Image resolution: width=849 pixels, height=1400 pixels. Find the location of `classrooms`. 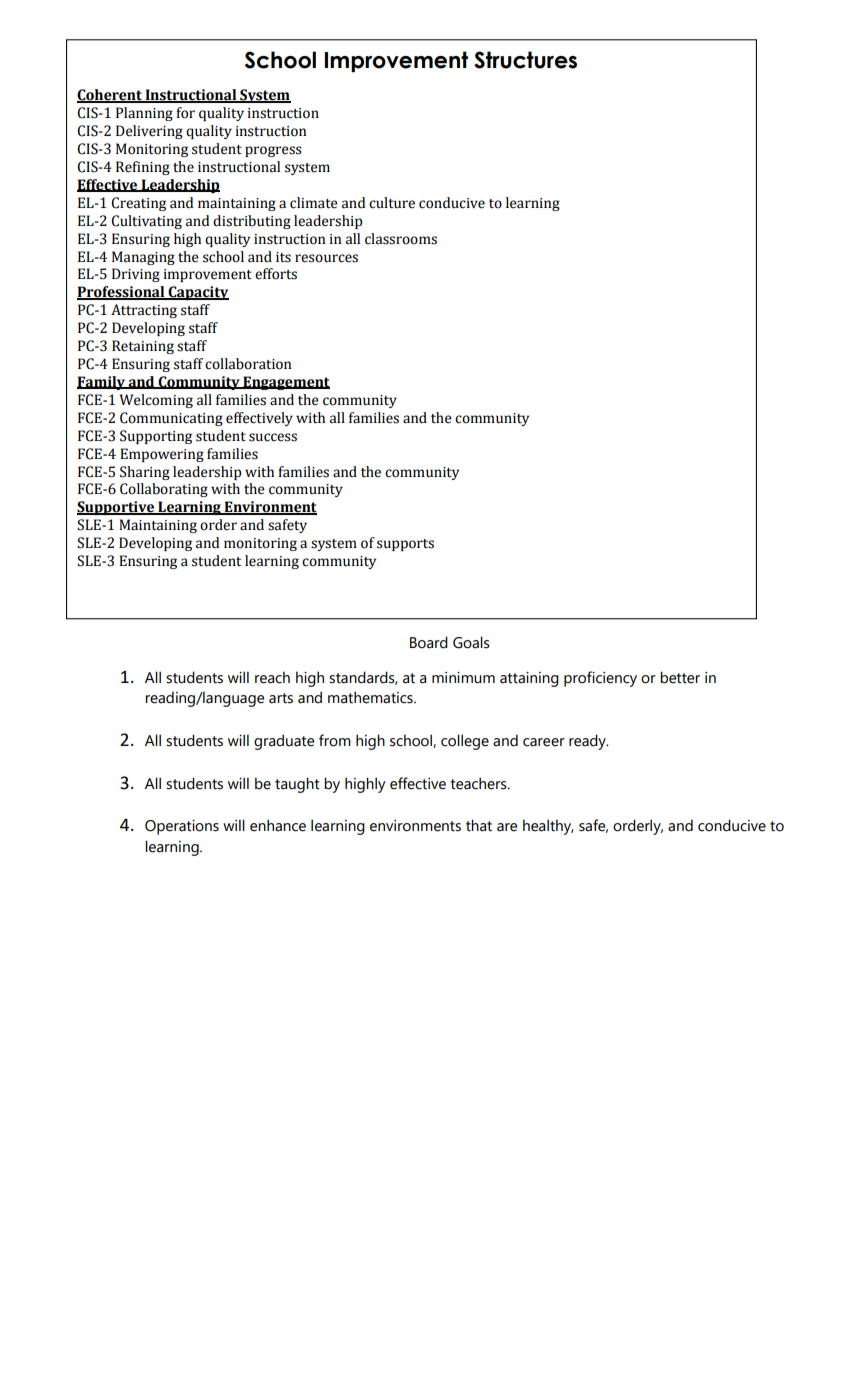

classrooms is located at coordinates (401, 239).
